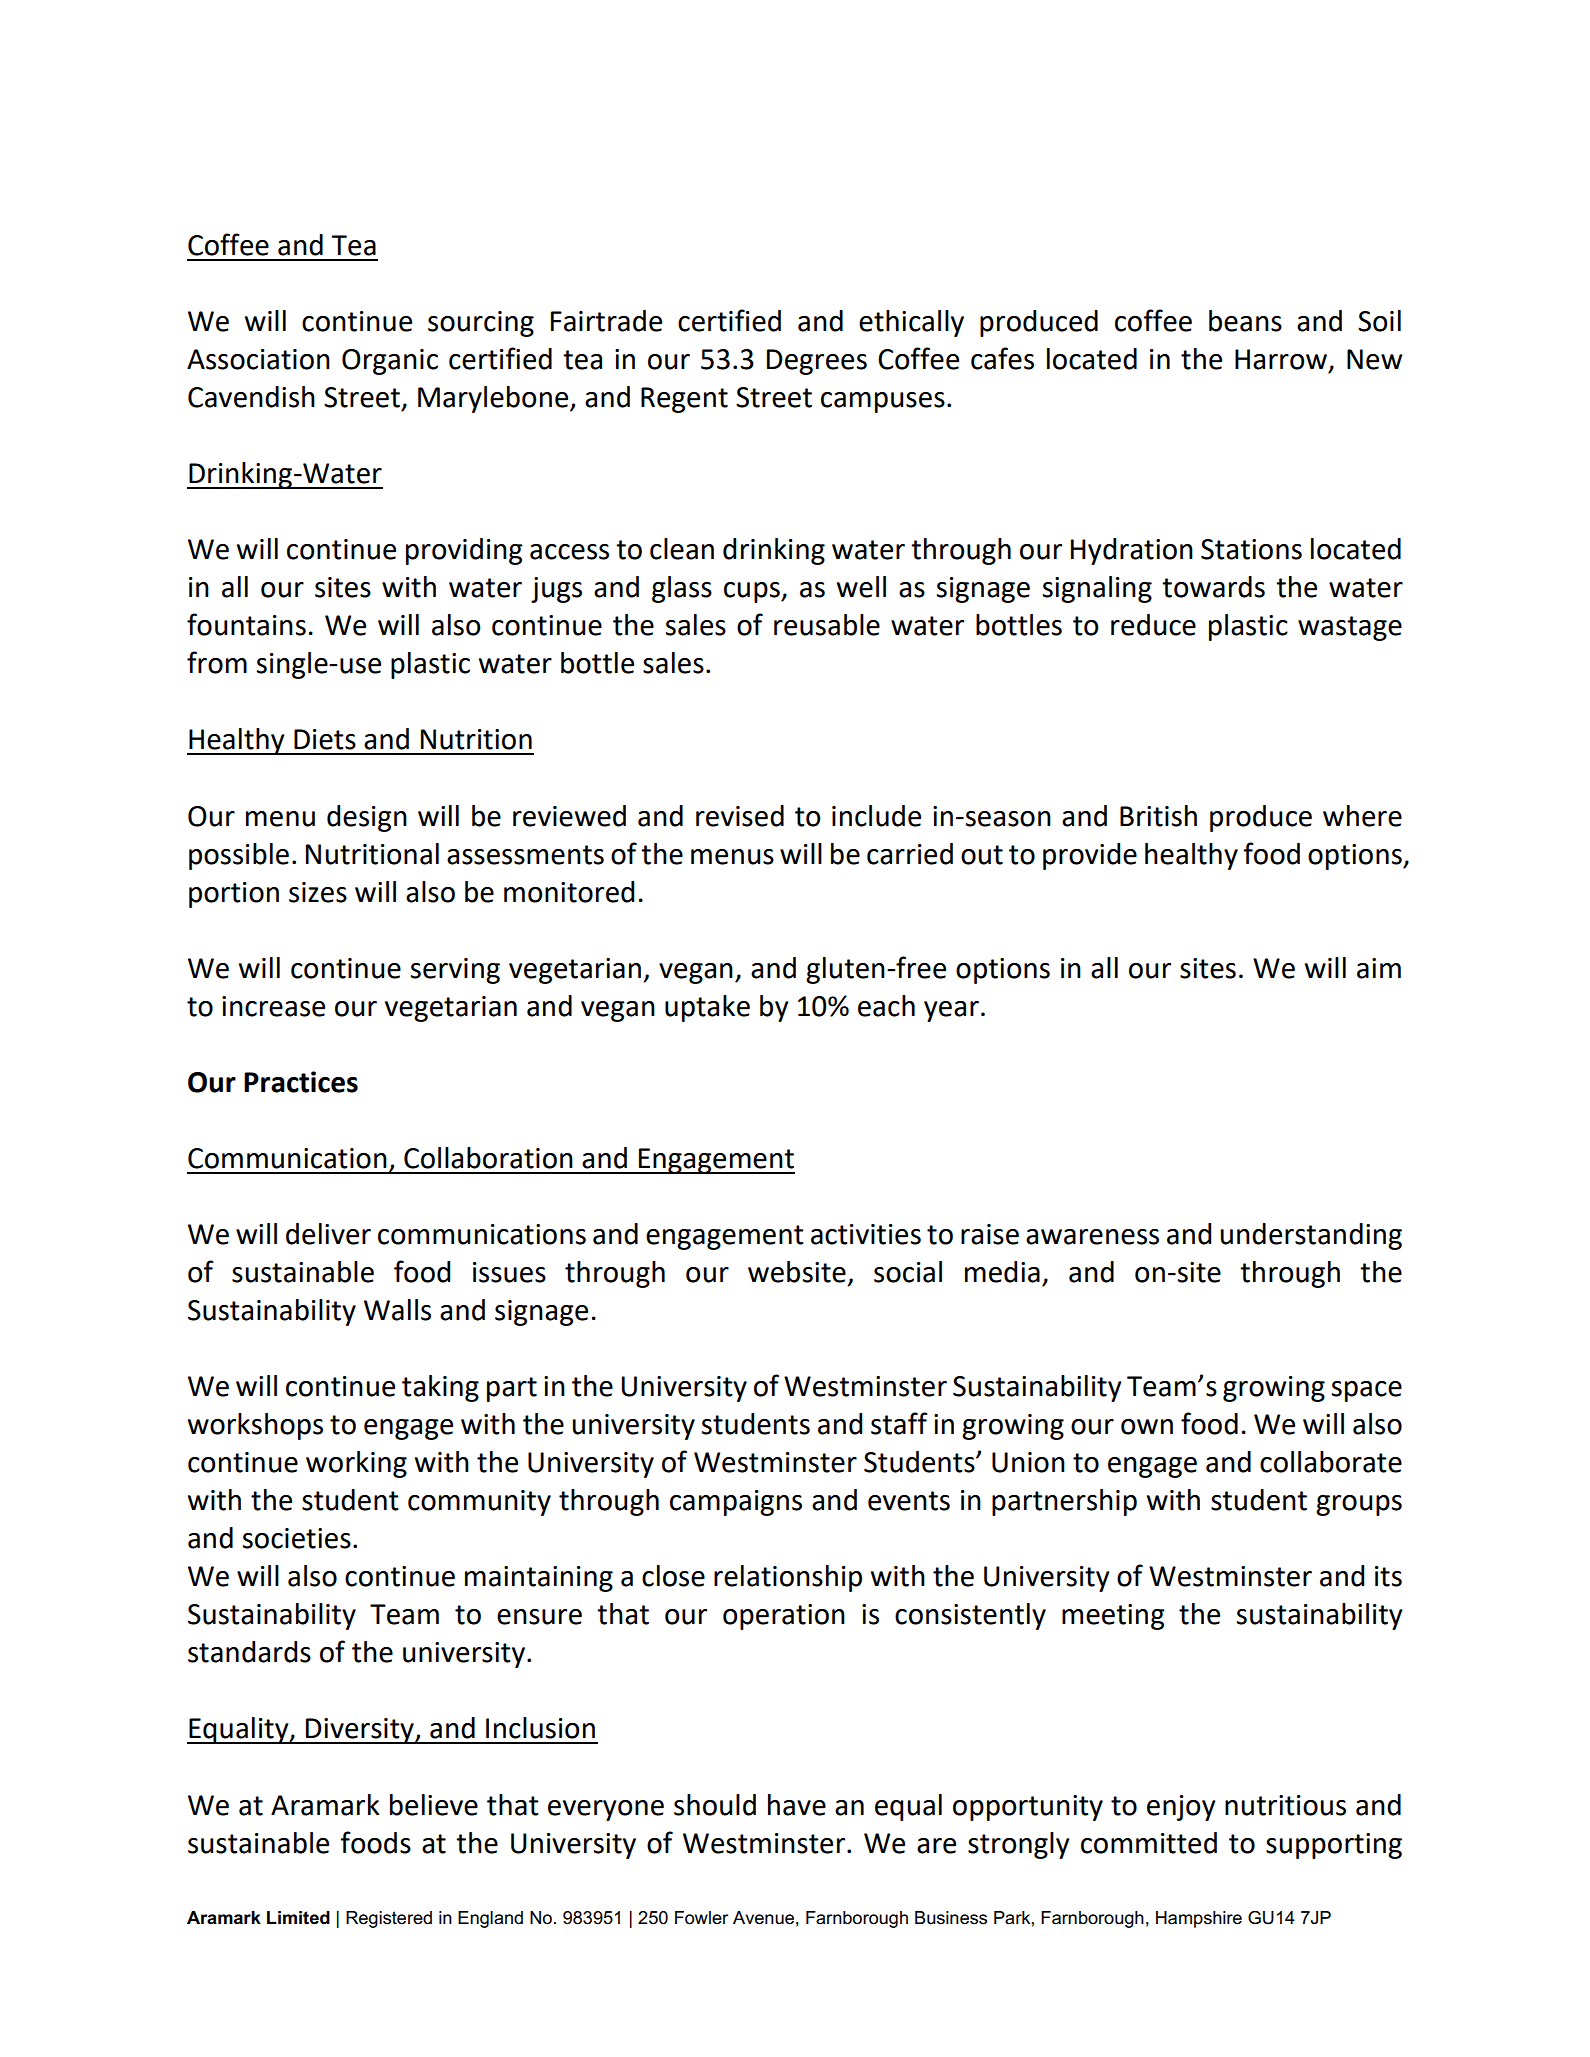  What do you see at coordinates (788, 1578) in the screenshot?
I see `relationship` at bounding box center [788, 1578].
